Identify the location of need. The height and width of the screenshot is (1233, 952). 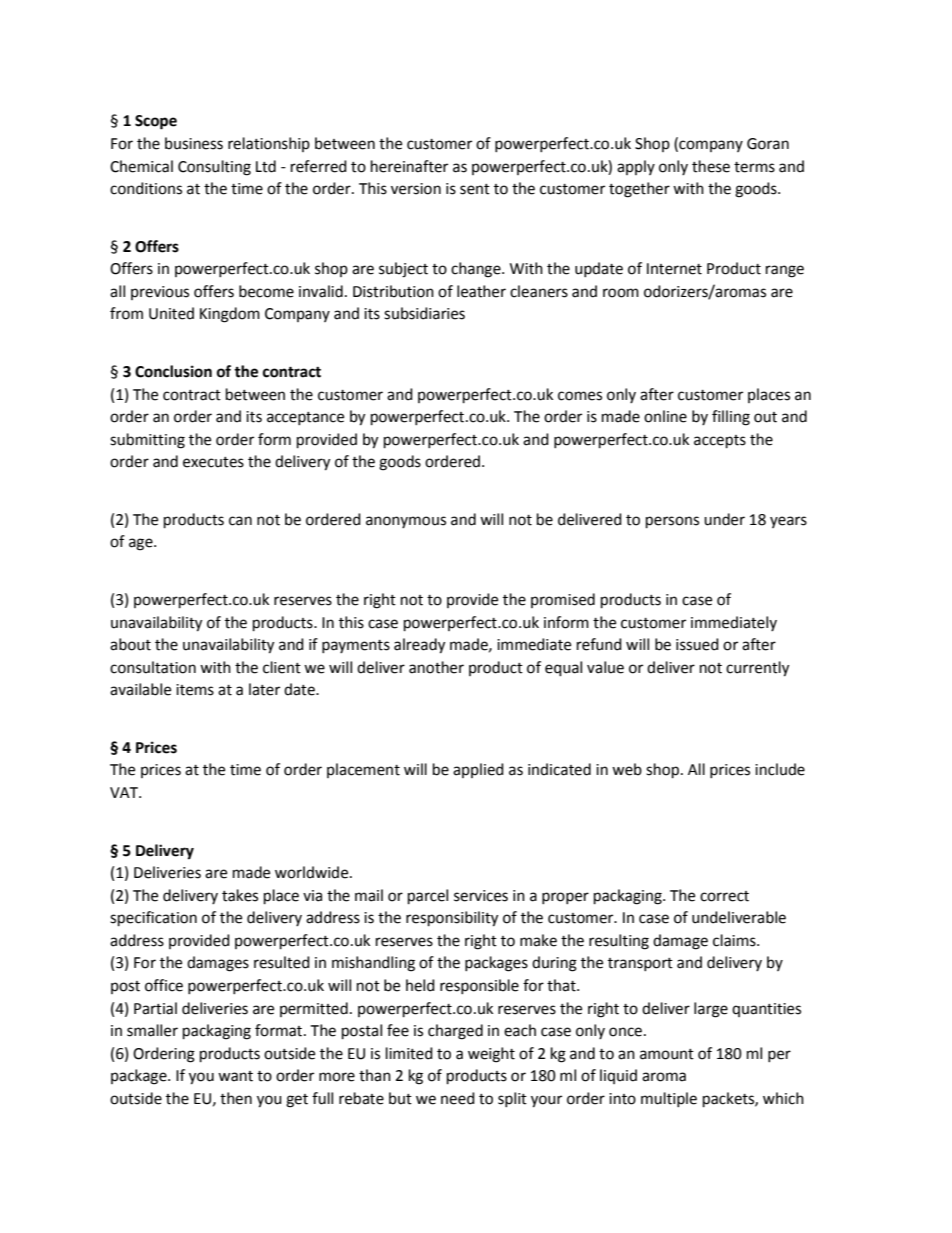
(458, 1098).
